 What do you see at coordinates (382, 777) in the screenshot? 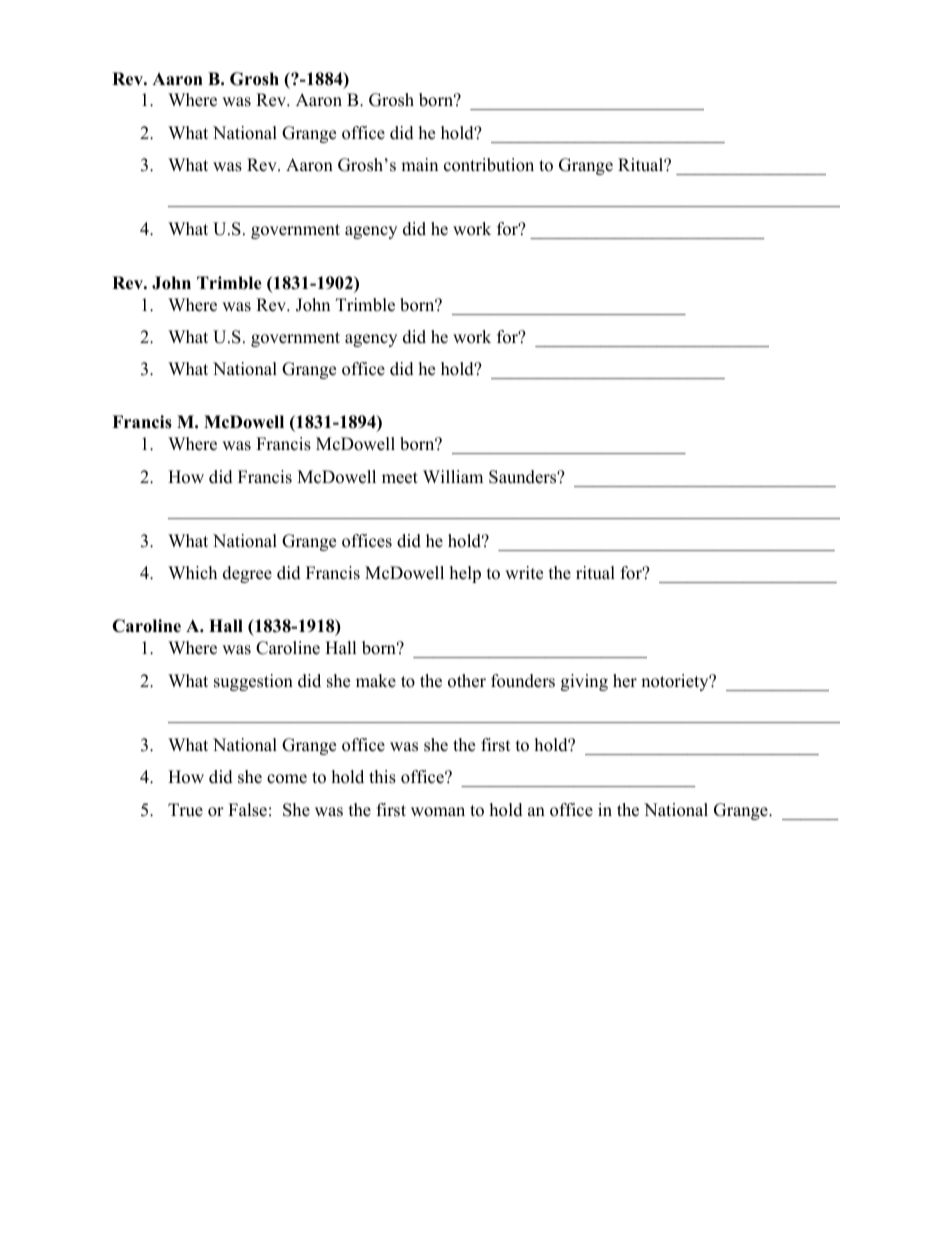
I see `this` at bounding box center [382, 777].
